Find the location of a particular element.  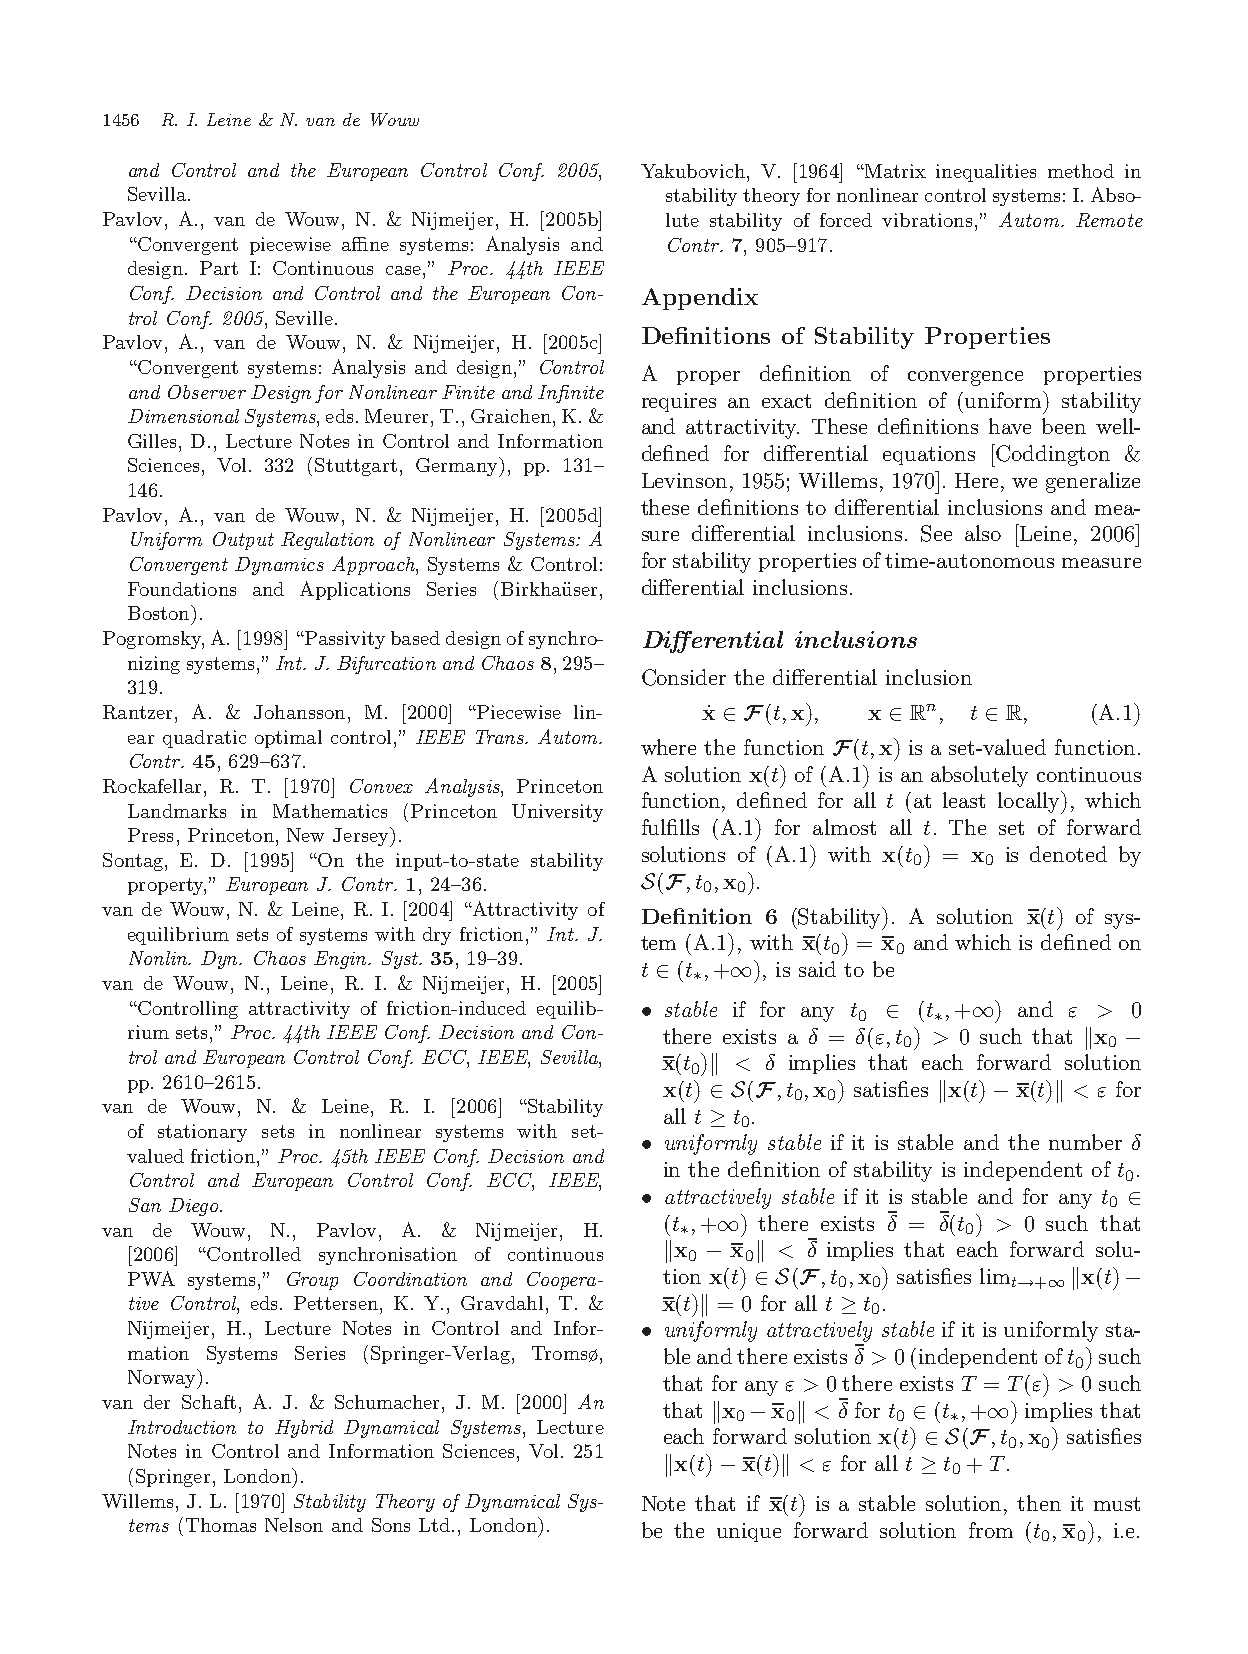

inequalities is located at coordinates (986, 173).
